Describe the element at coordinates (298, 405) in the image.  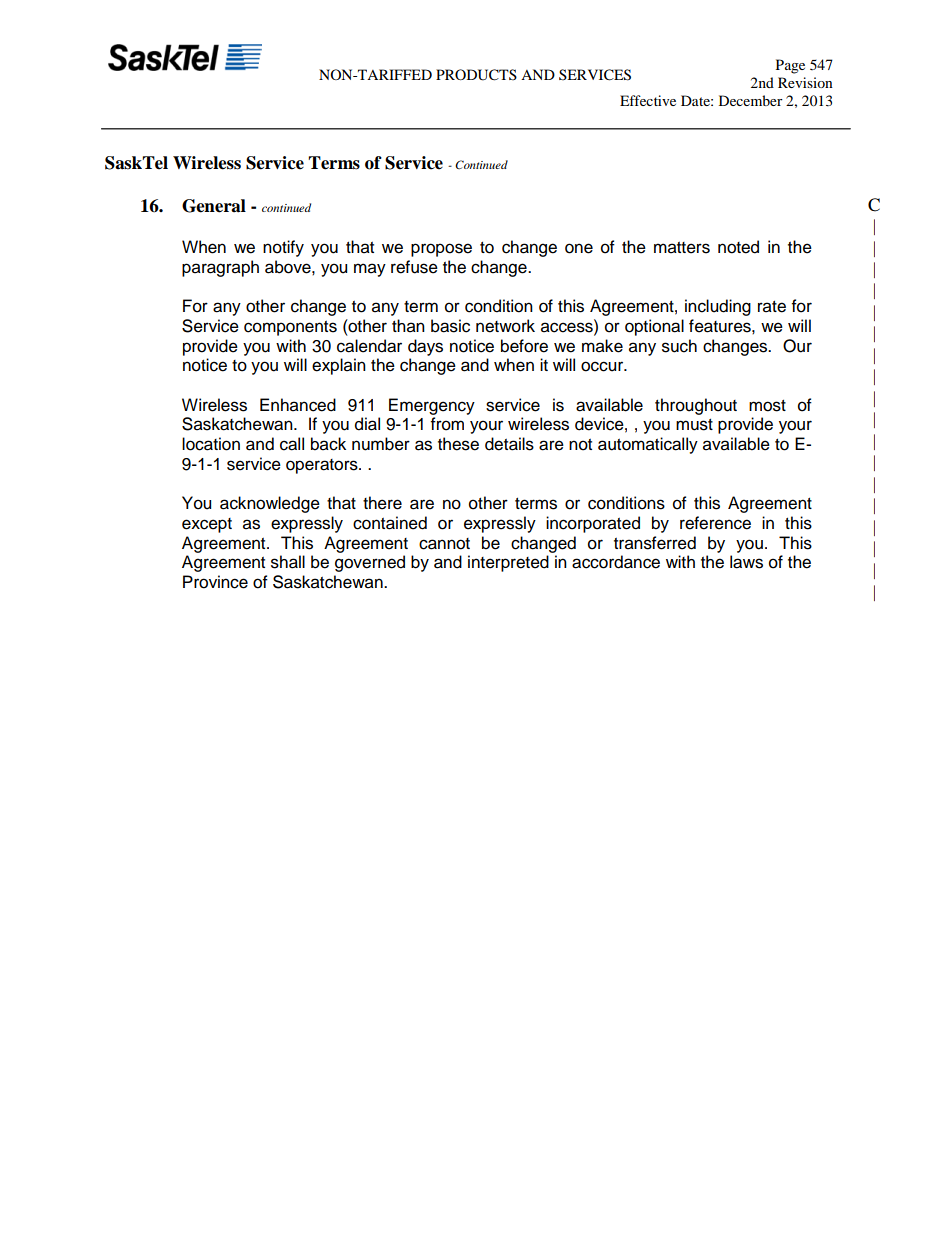
I see `Enhanced` at that location.
